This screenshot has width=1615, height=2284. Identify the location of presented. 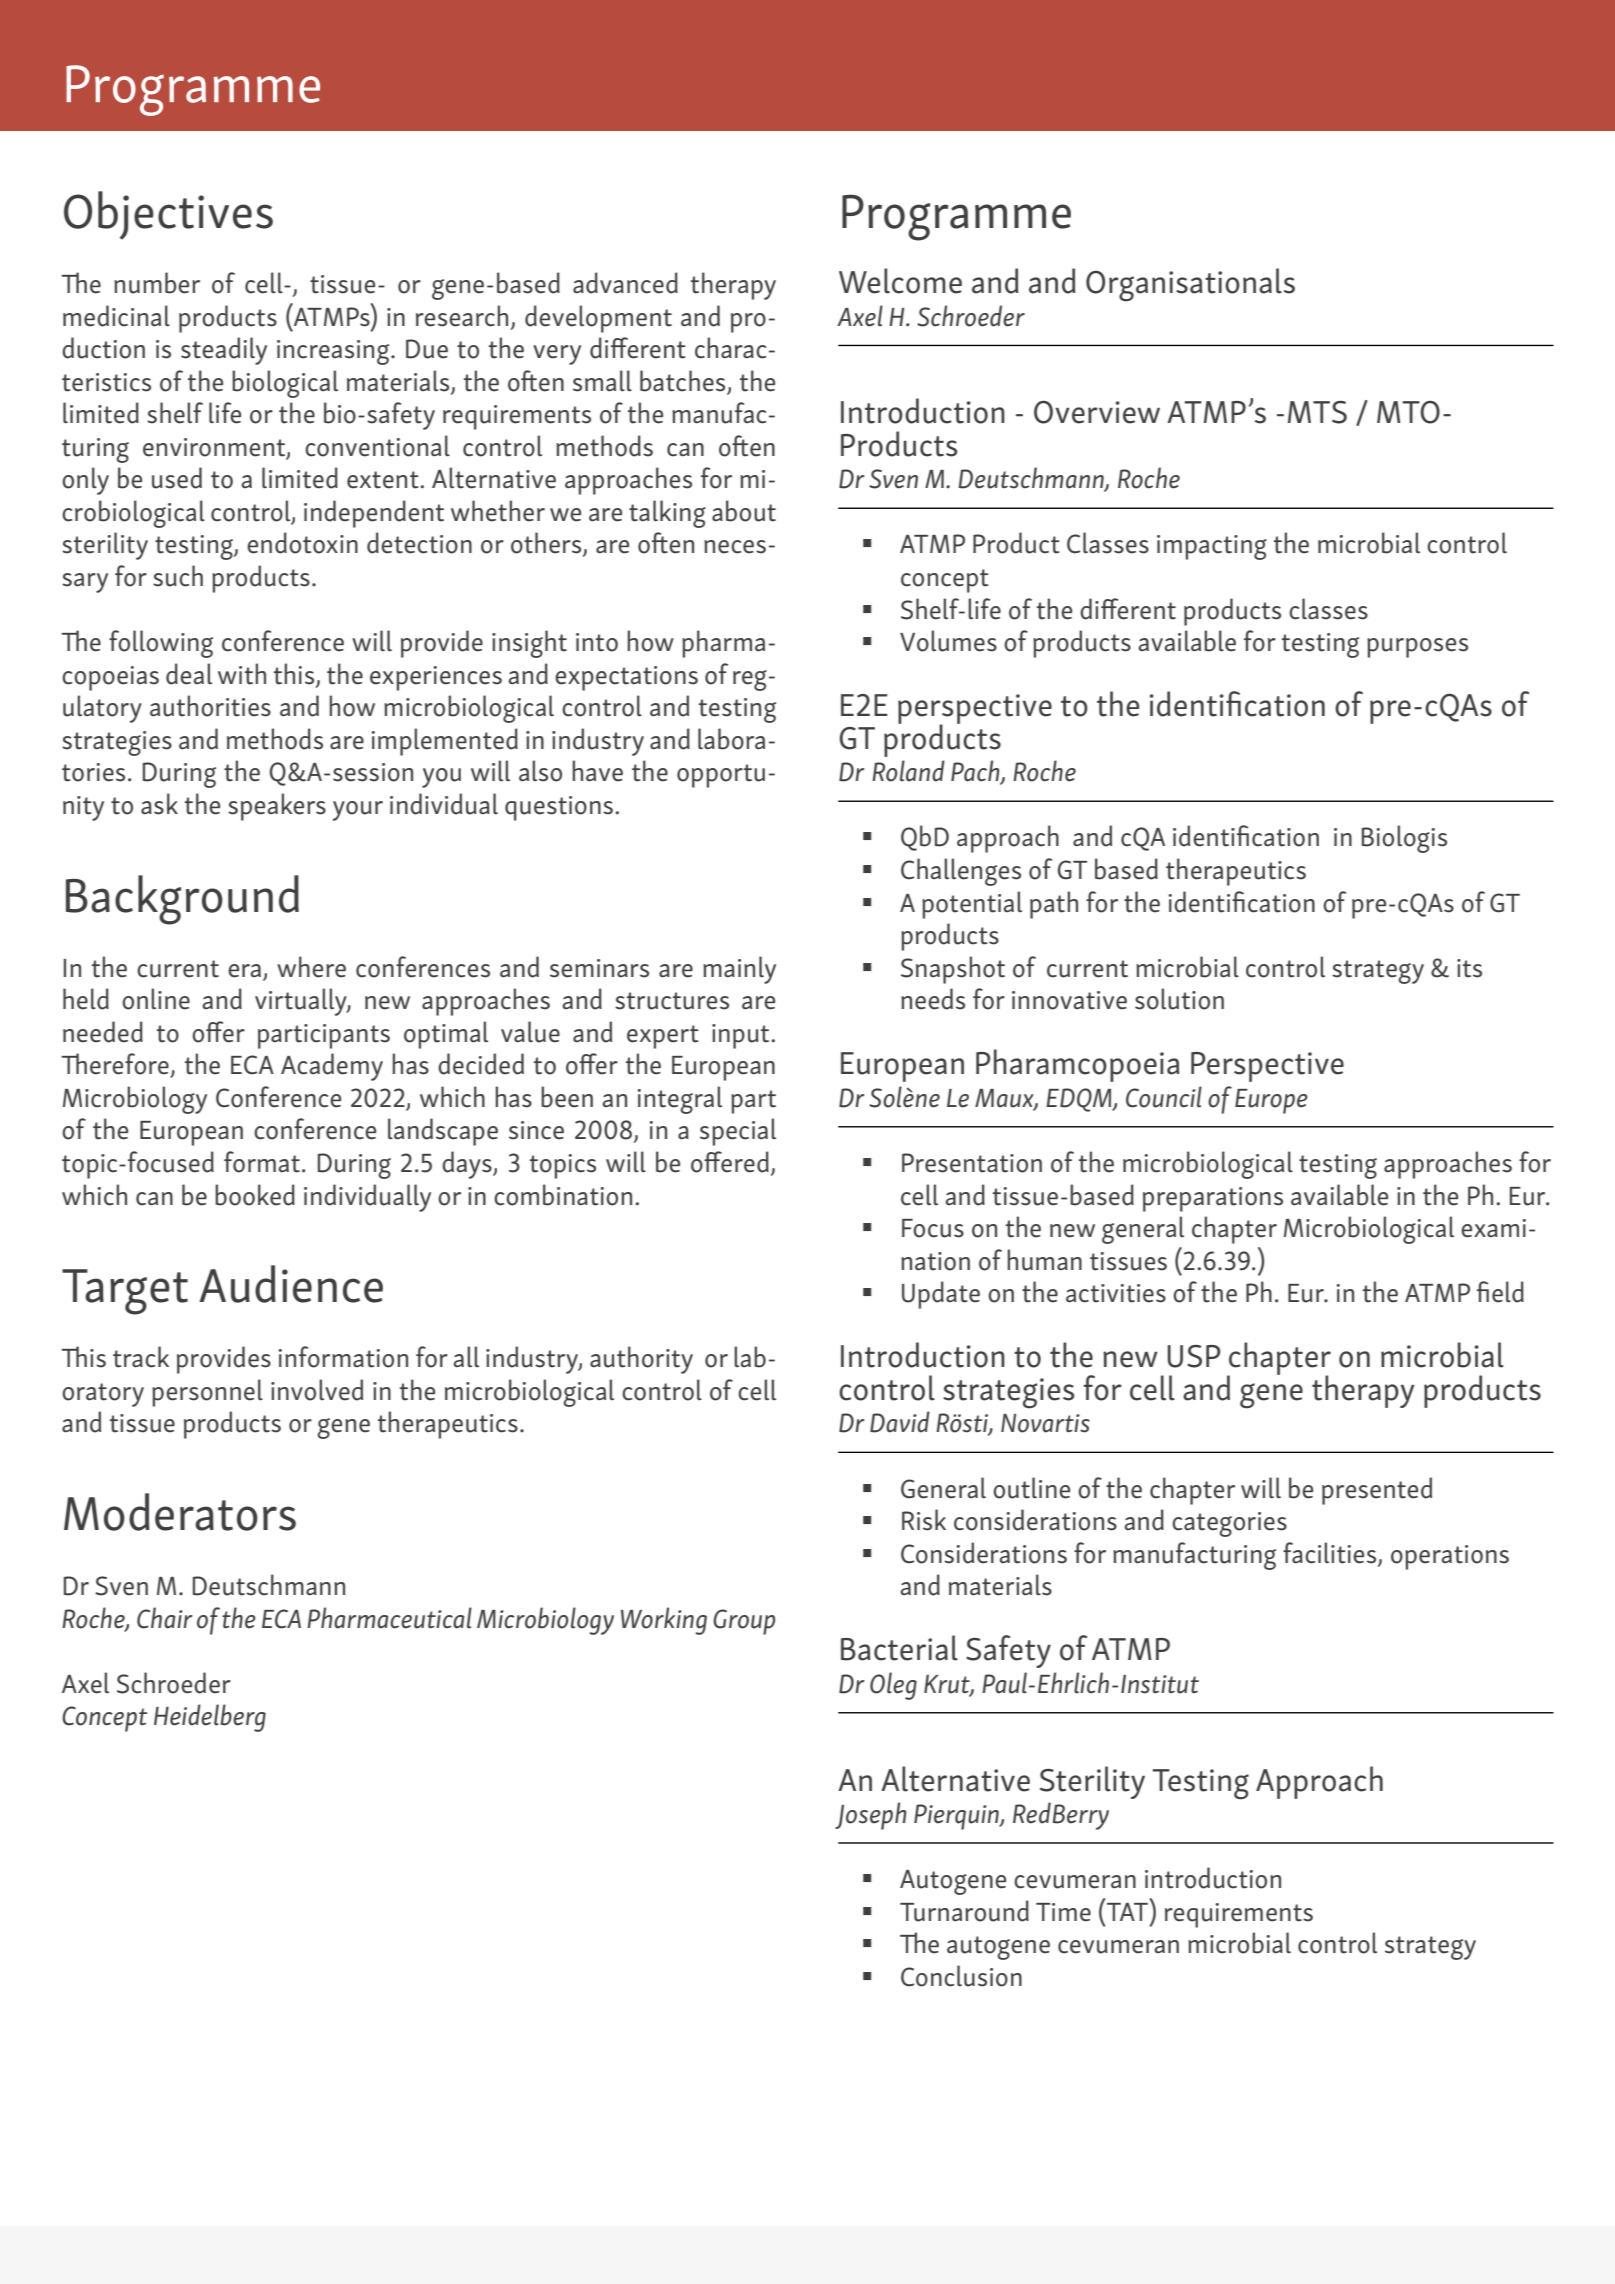
(1377, 1491).
